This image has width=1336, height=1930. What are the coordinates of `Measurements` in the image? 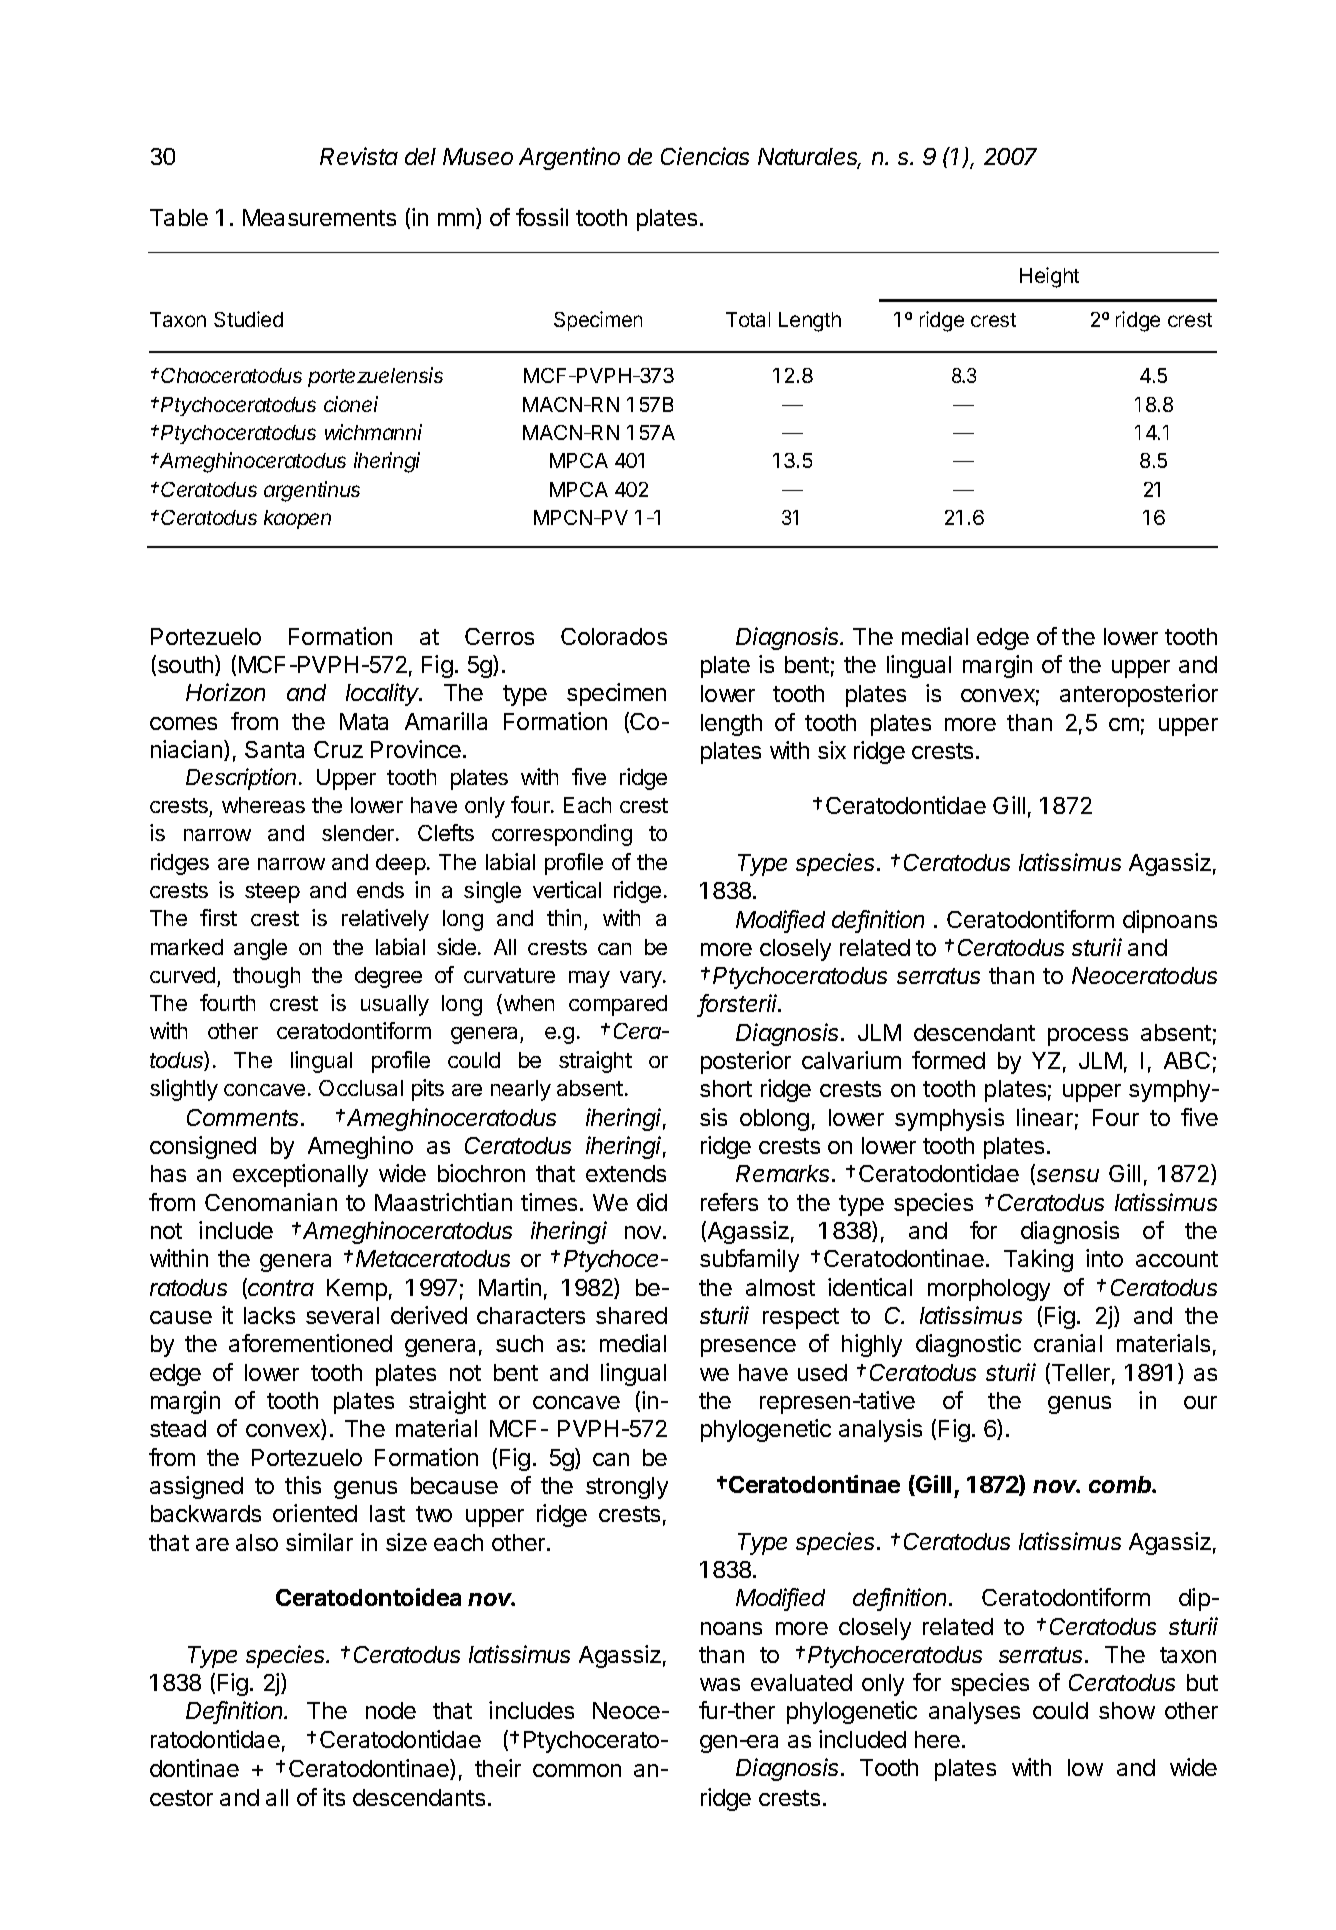 It's located at (319, 217).
